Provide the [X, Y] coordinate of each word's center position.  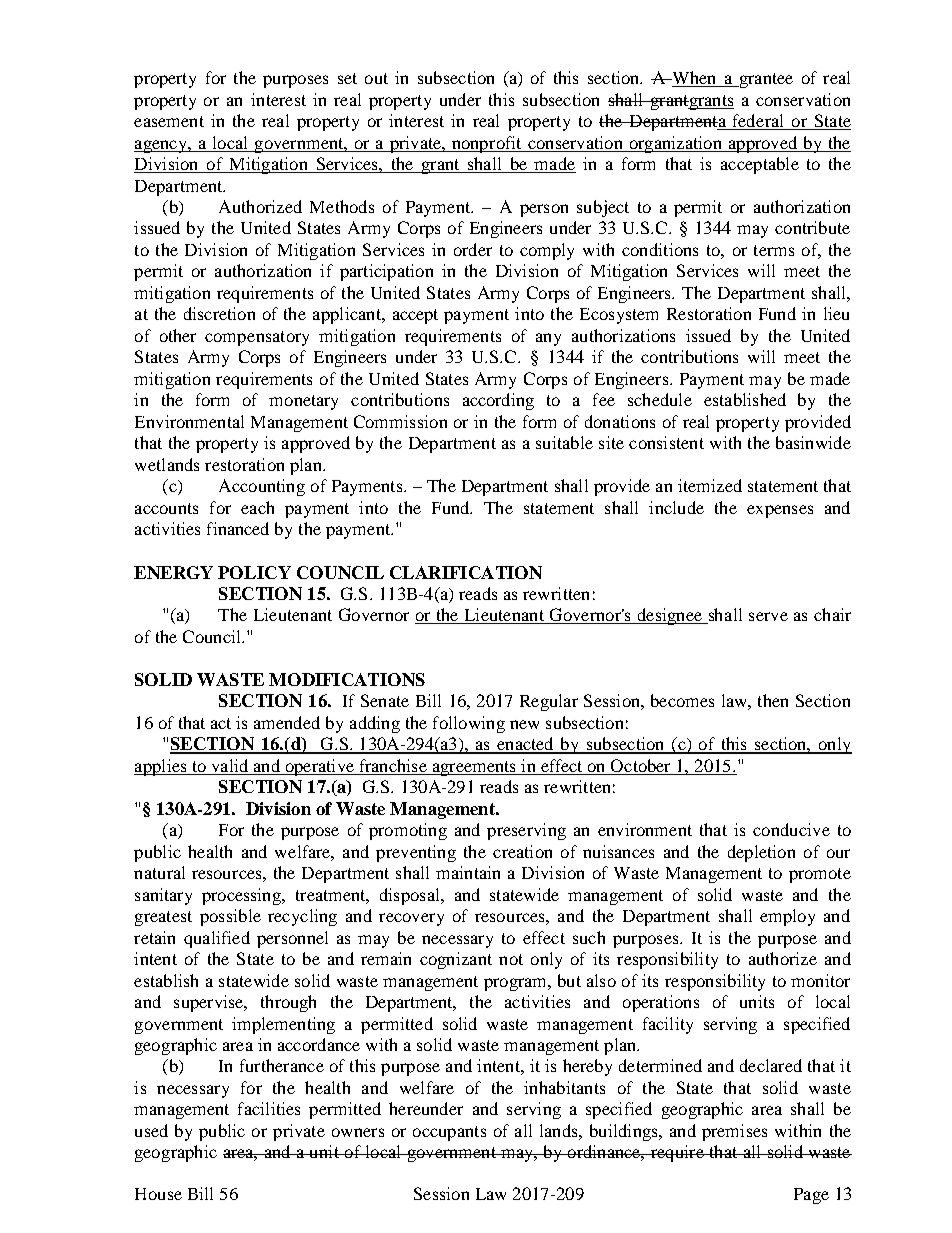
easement [169, 121]
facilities [269, 1108]
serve [768, 616]
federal [759, 122]
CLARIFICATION [466, 572]
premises [734, 1132]
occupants [449, 1133]
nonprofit [487, 144]
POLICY [254, 572]
